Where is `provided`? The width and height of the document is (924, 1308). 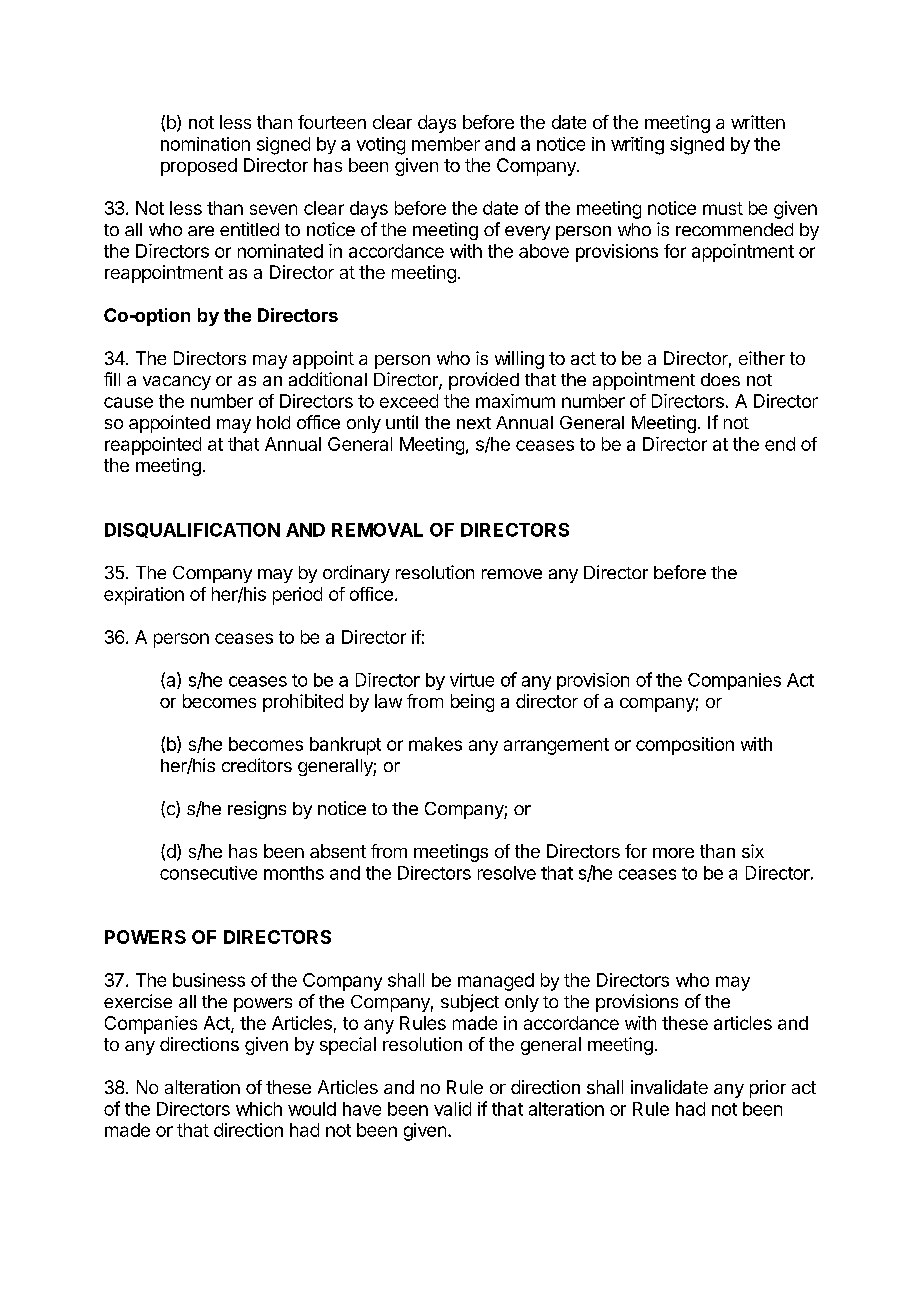
provided is located at coordinates (484, 381).
